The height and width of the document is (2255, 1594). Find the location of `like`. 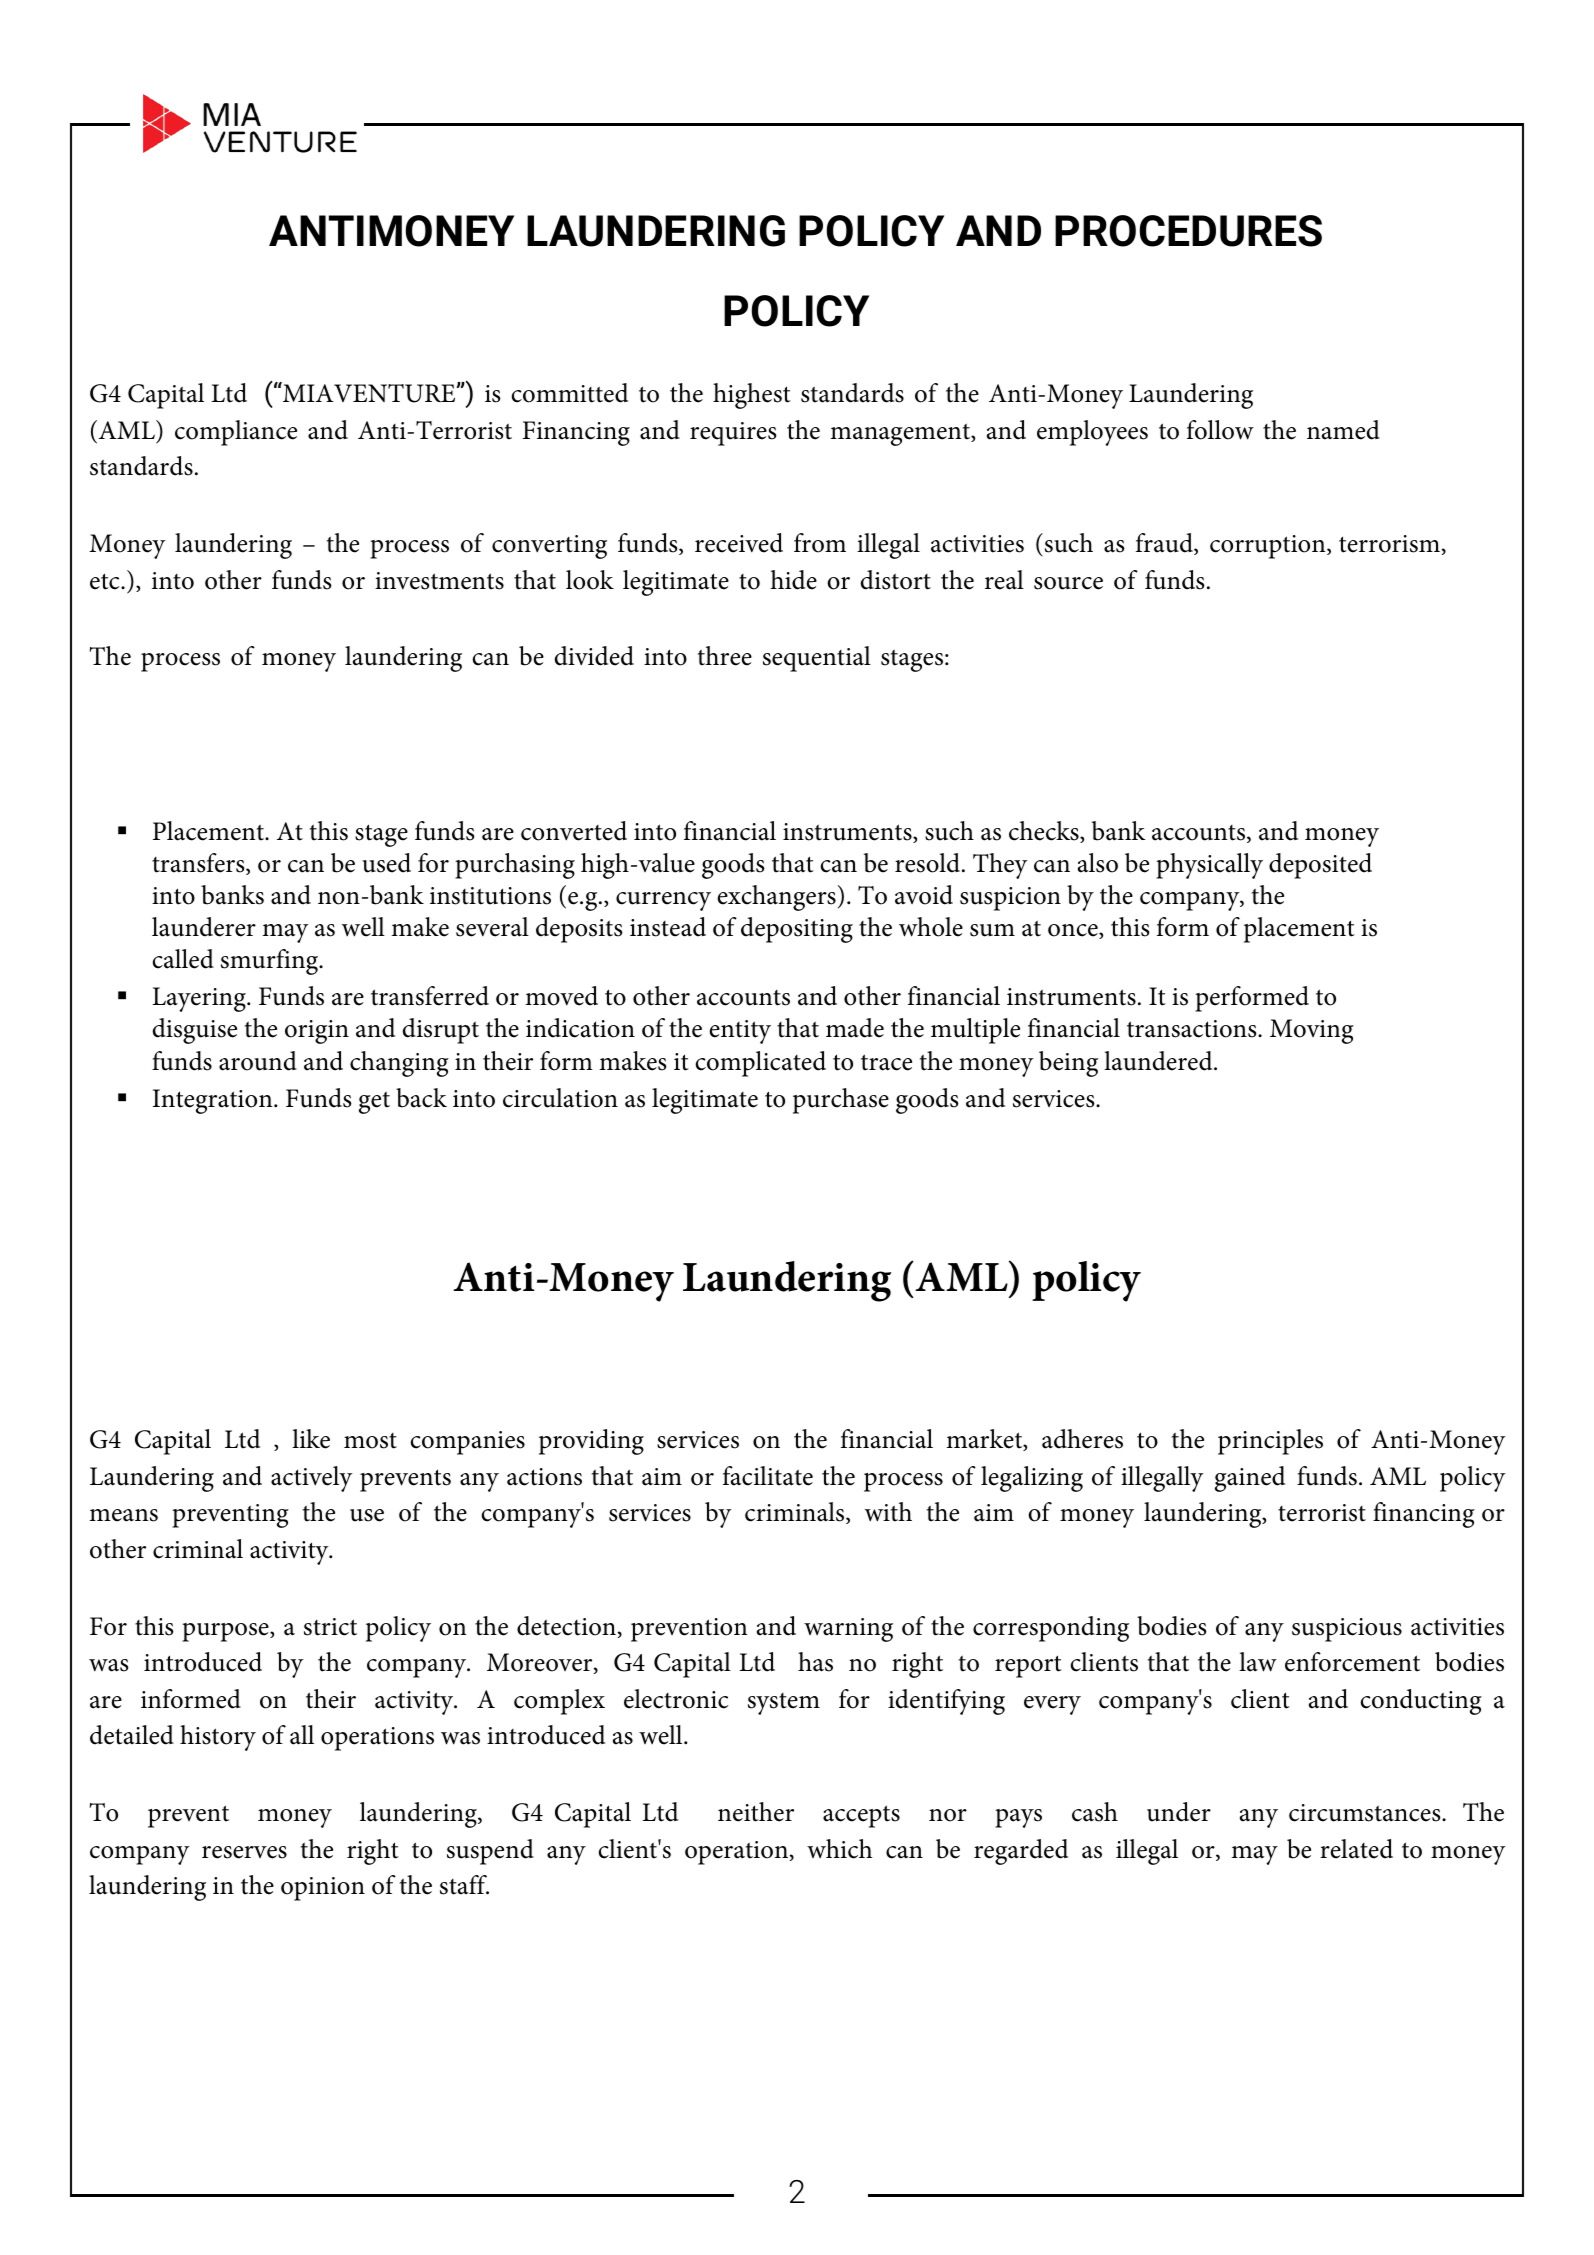

like is located at coordinates (311, 1439).
